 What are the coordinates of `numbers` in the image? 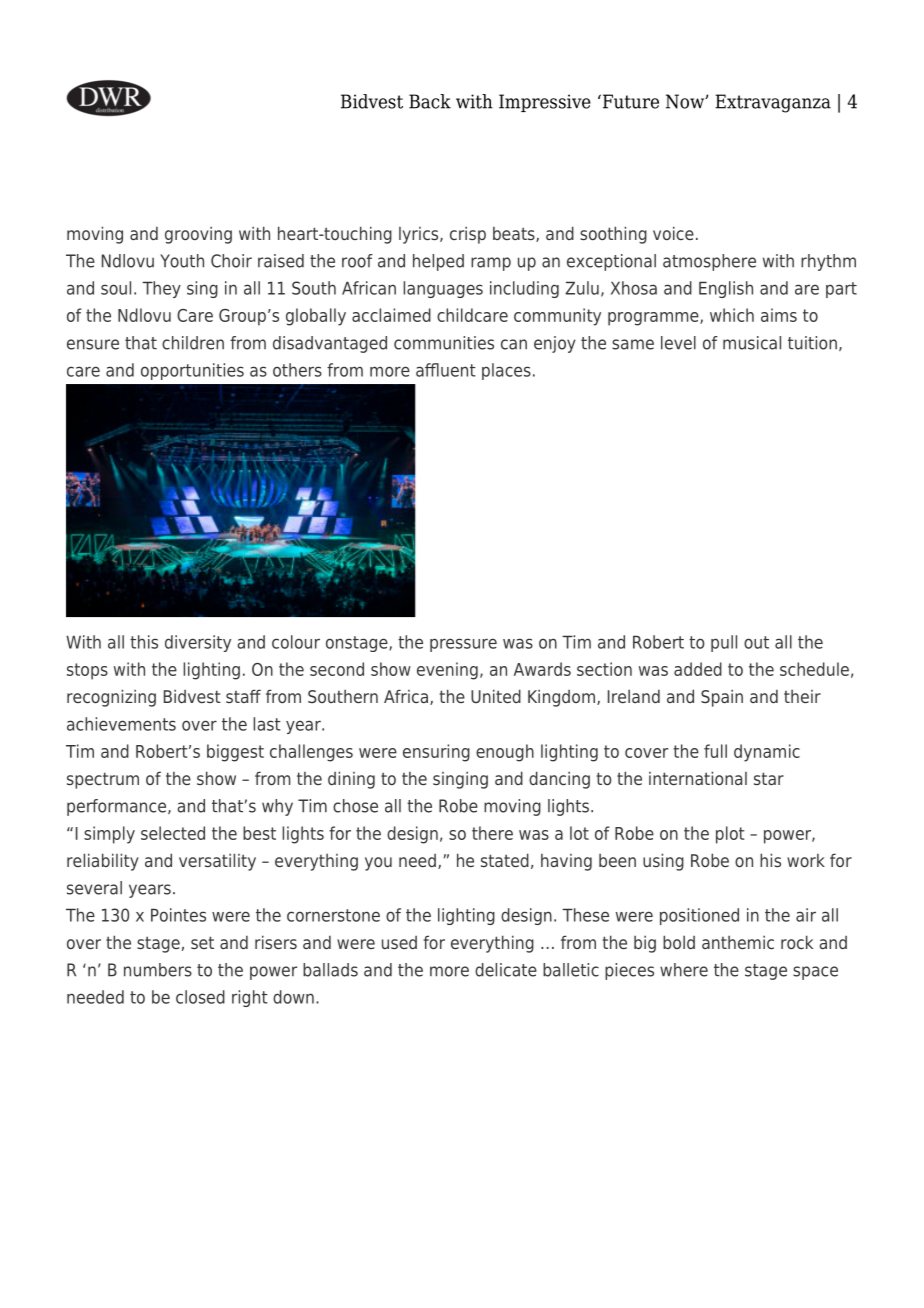 It's located at (158, 970).
